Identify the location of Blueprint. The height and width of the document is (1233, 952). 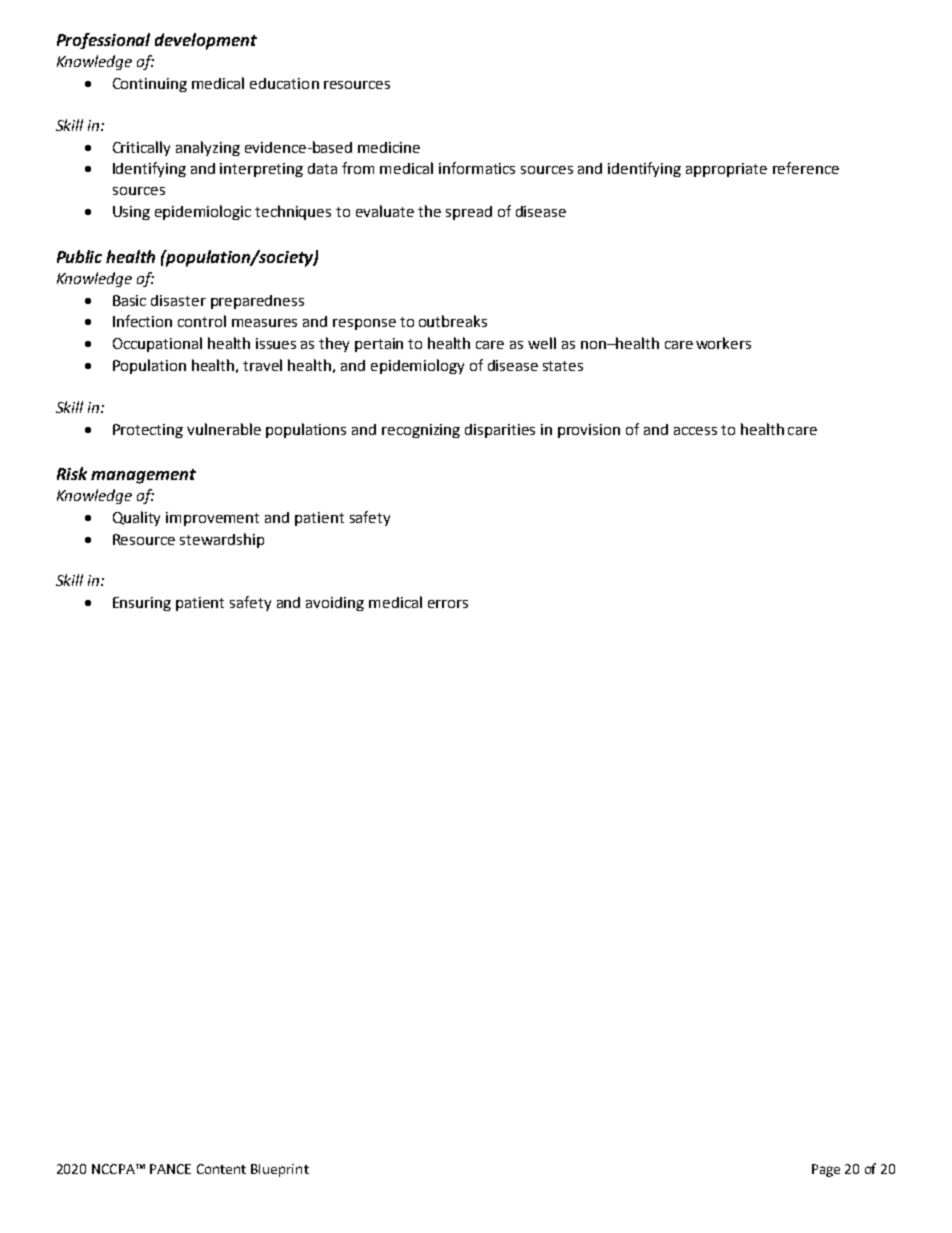
(280, 1170).
